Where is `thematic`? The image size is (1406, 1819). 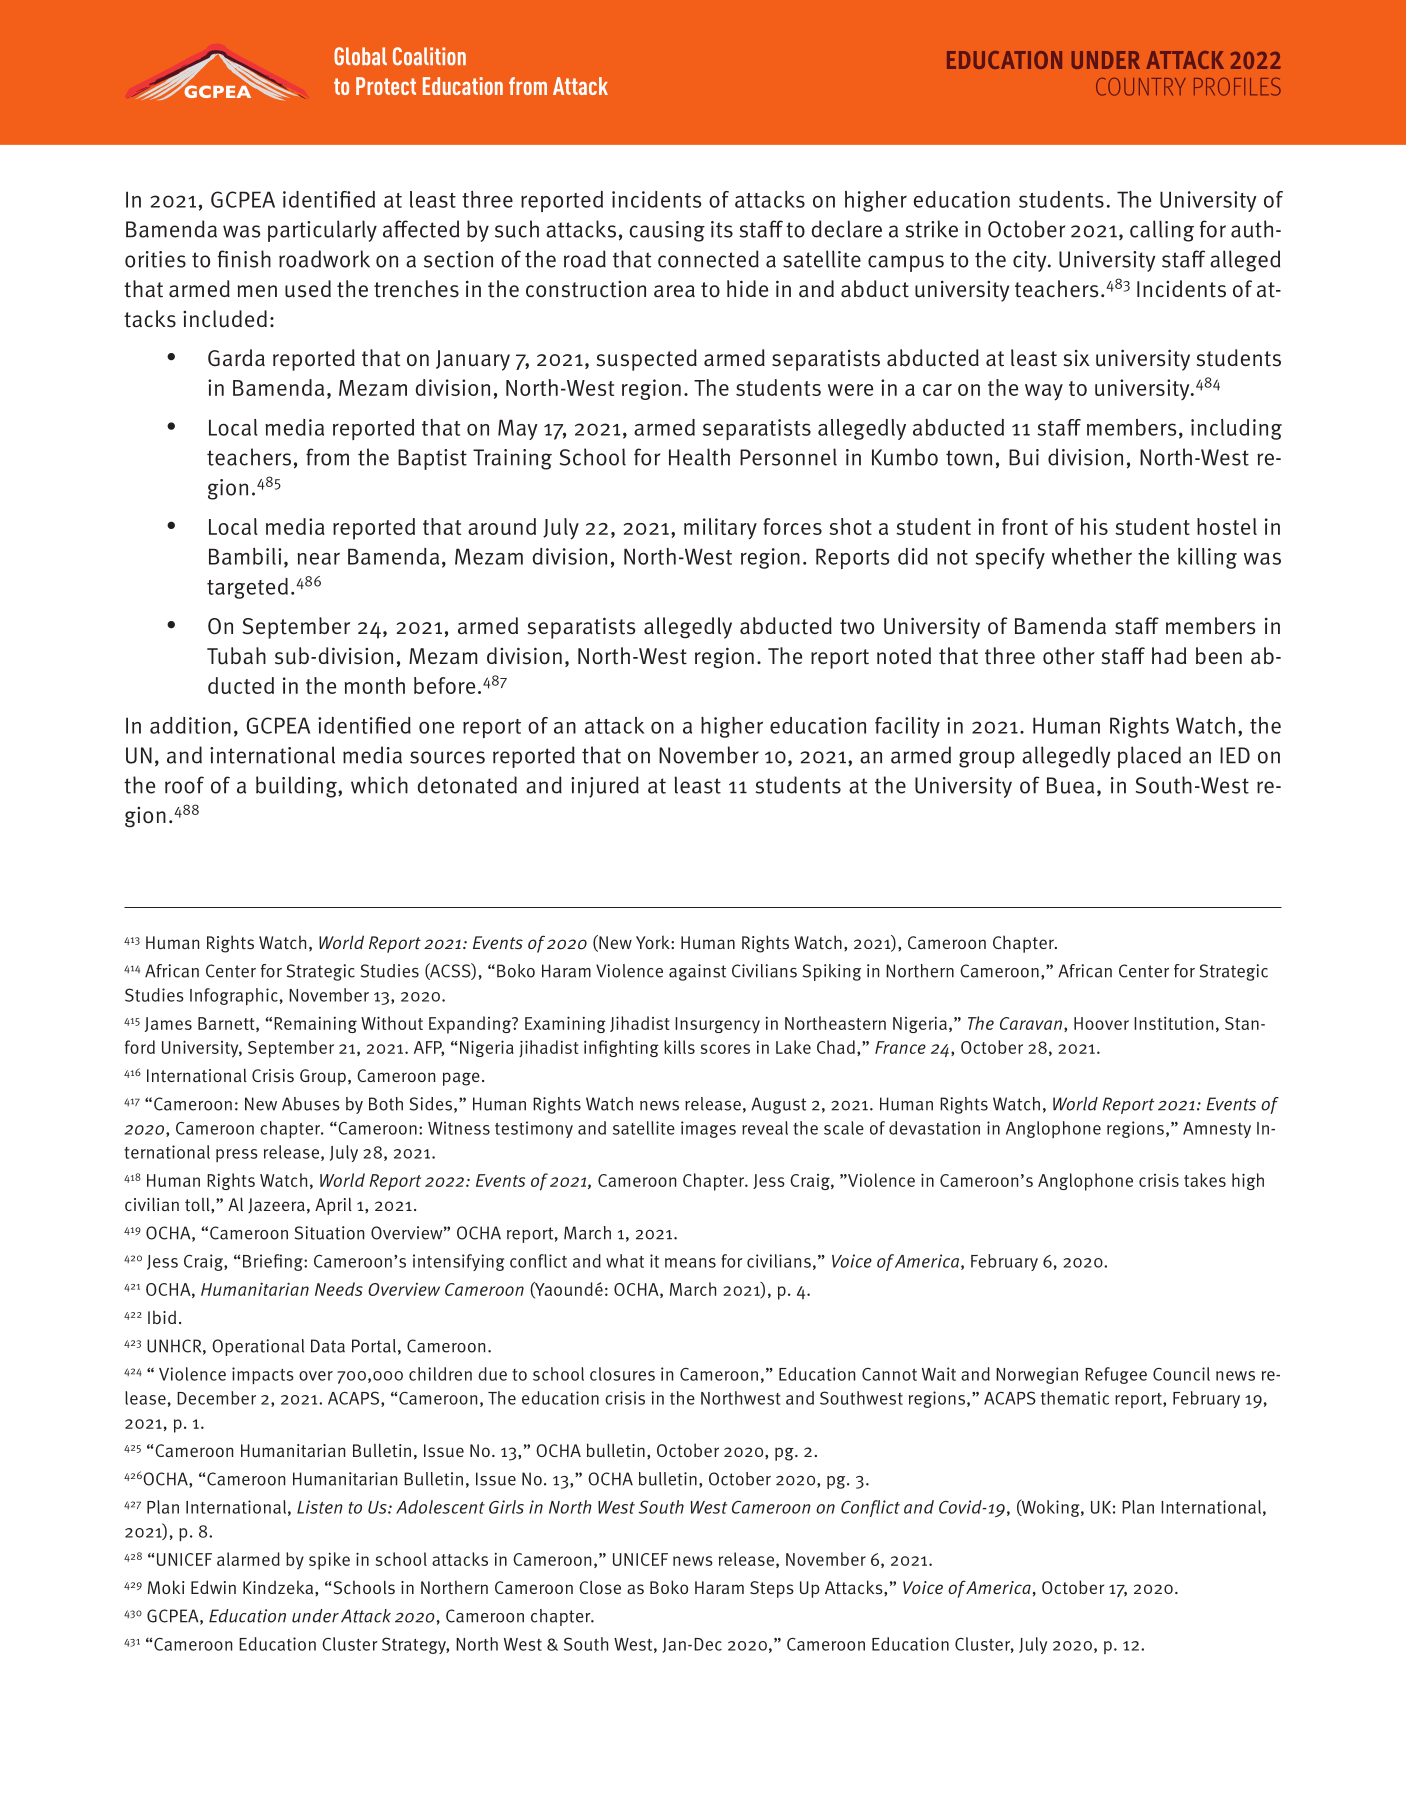
thematic is located at coordinates (1075, 1398).
